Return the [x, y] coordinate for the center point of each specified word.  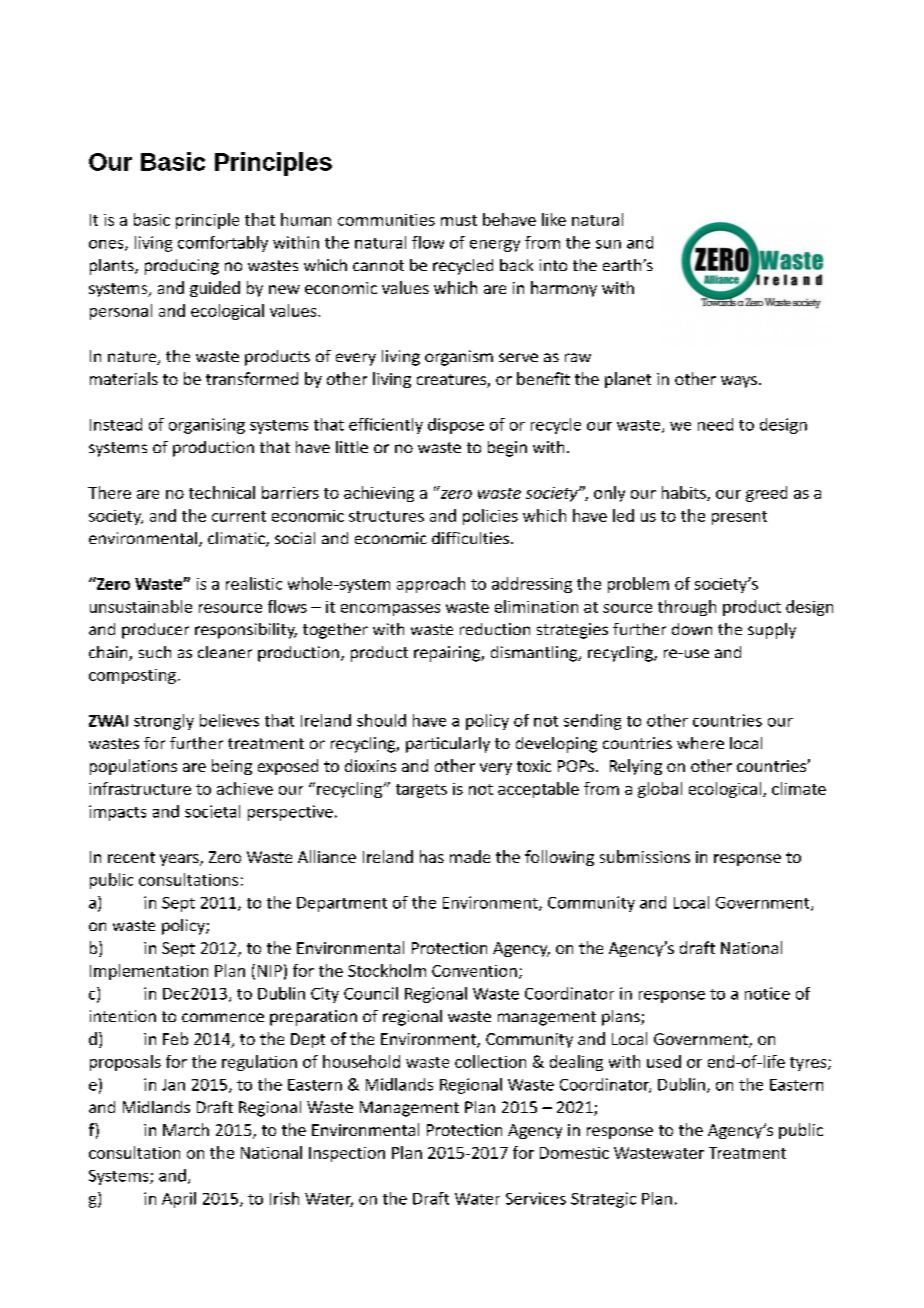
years [180, 860]
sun [608, 244]
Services [536, 1198]
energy [495, 246]
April [179, 1200]
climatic [237, 539]
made [470, 856]
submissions [645, 856]
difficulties [470, 538]
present [739, 518]
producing [182, 267]
